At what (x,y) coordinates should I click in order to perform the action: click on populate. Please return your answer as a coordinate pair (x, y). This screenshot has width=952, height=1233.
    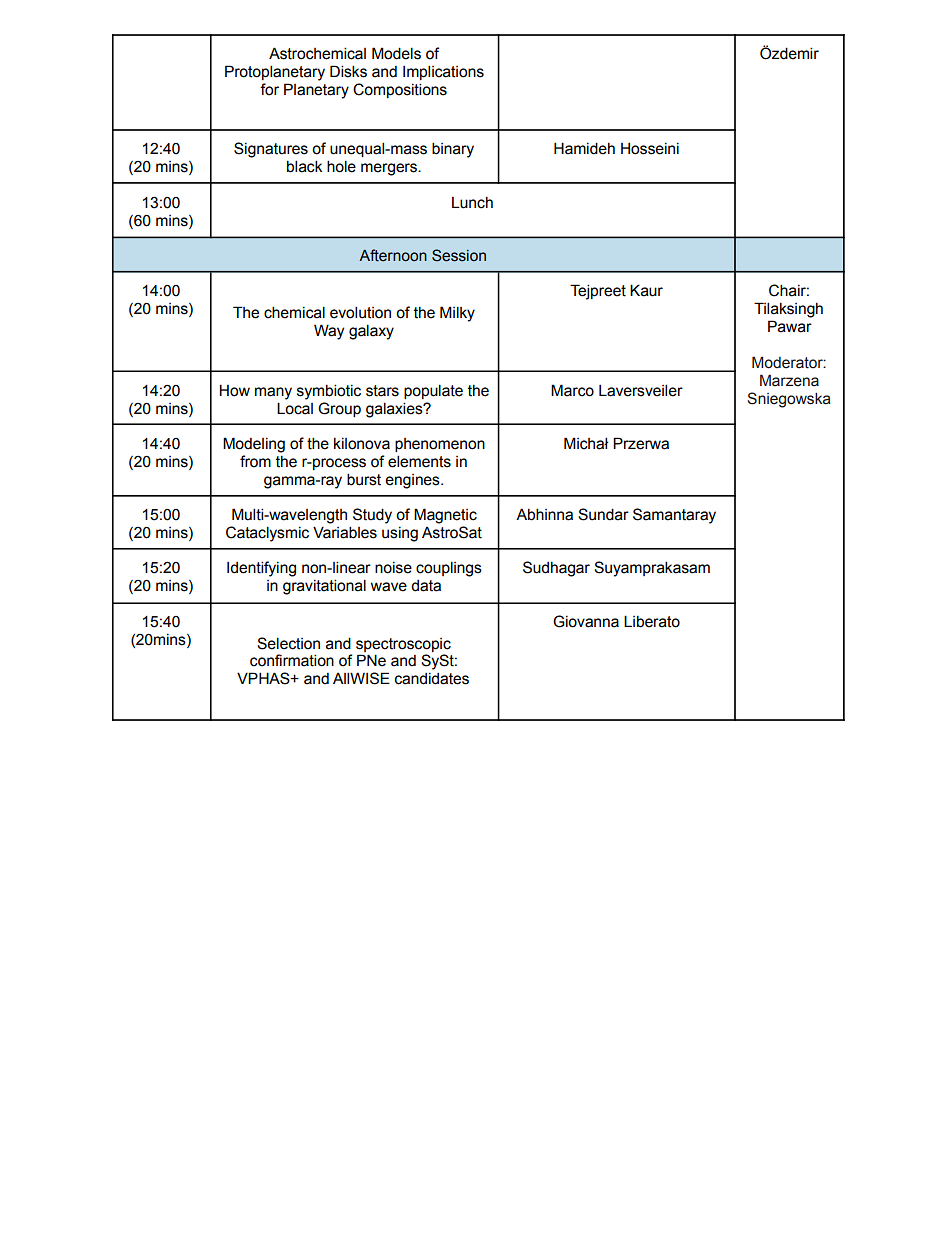
    Looking at the image, I should click on (433, 391).
